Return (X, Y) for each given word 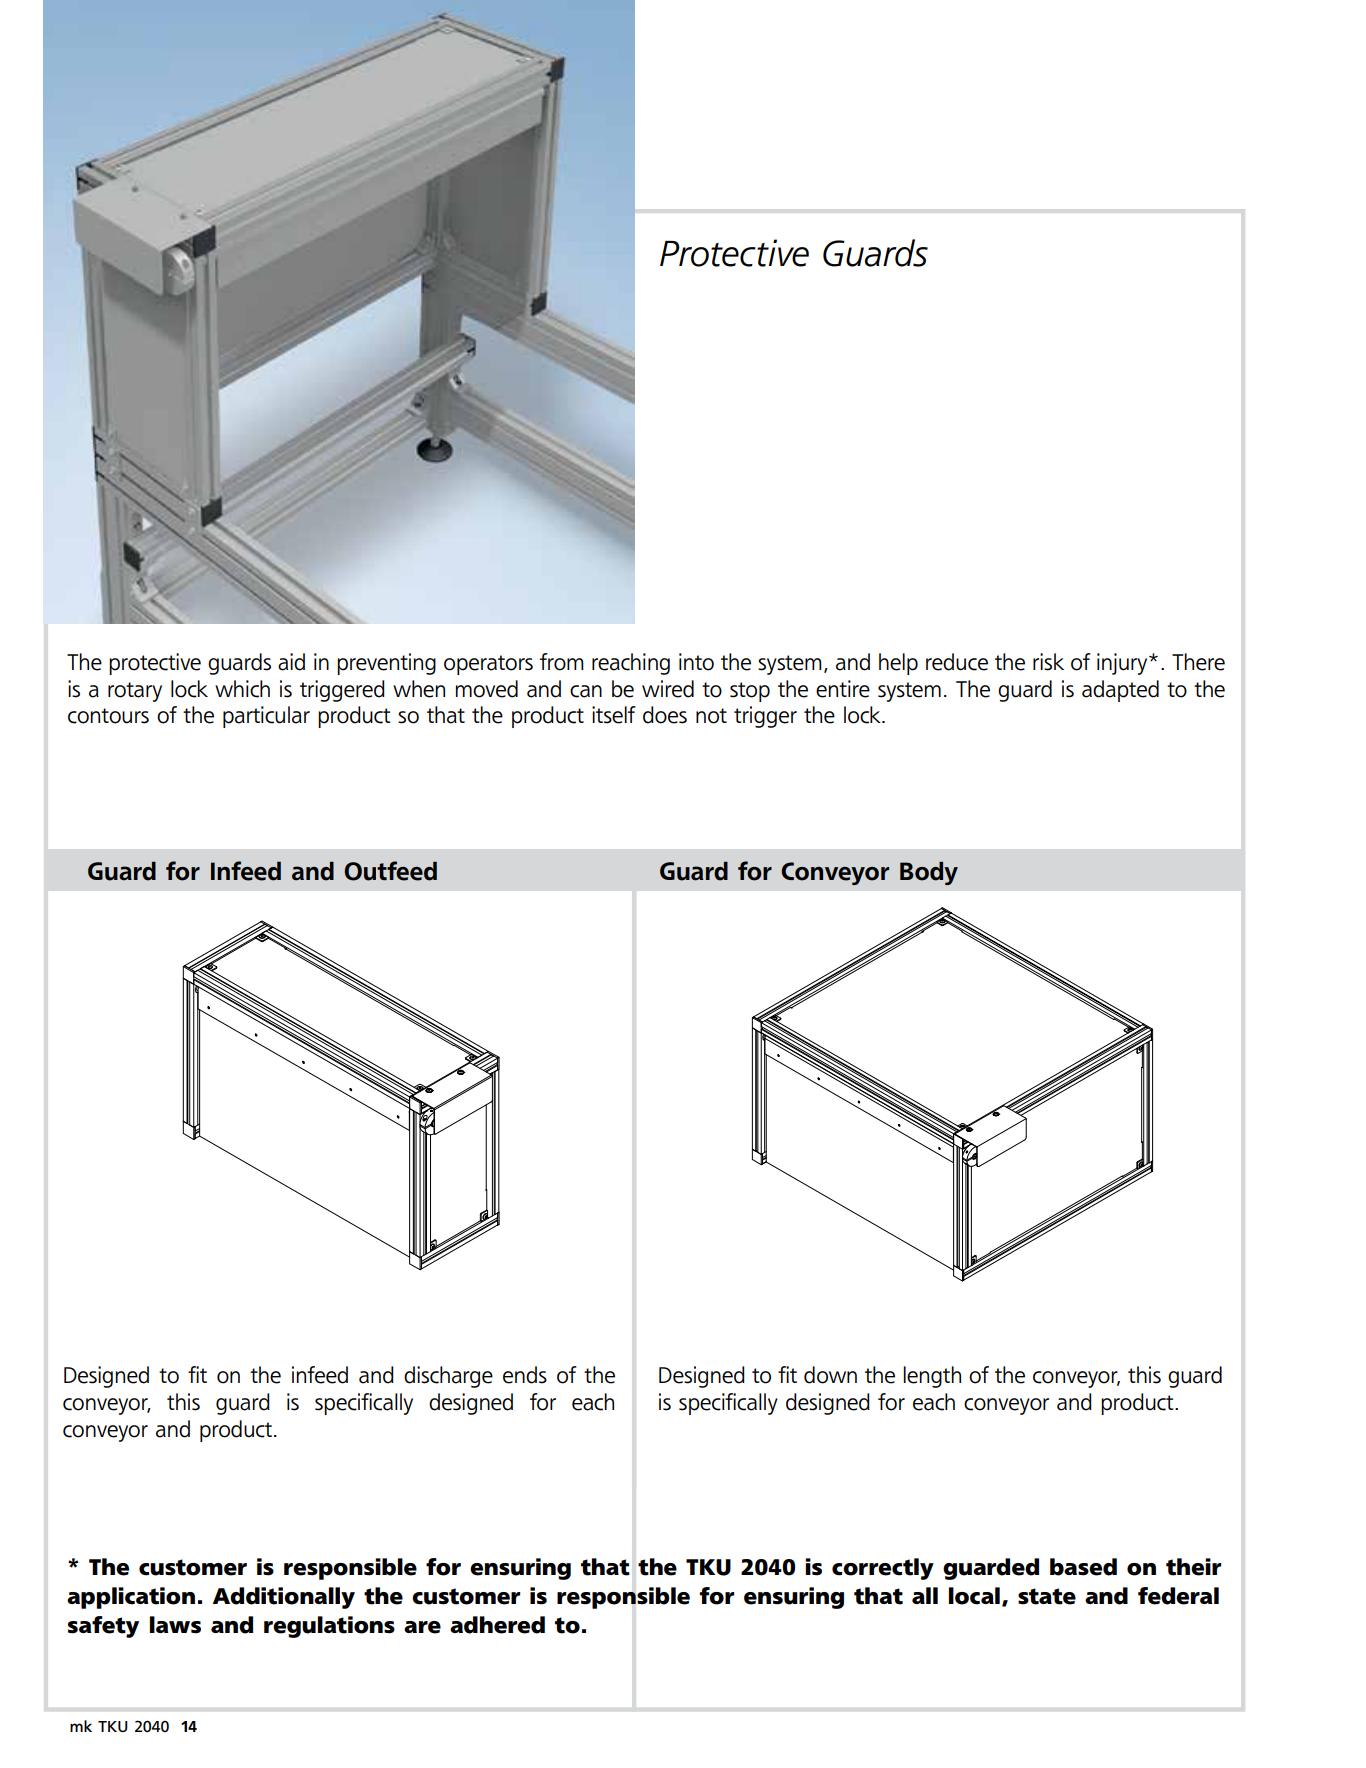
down (830, 1375)
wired (668, 689)
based (1083, 1567)
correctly (883, 1569)
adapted (1120, 691)
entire (843, 689)
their (1193, 1567)
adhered (497, 1625)
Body (929, 873)
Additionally (284, 1598)
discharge (448, 1377)
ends (525, 1375)
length (932, 1377)
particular (266, 717)
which (242, 689)
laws (175, 1625)
